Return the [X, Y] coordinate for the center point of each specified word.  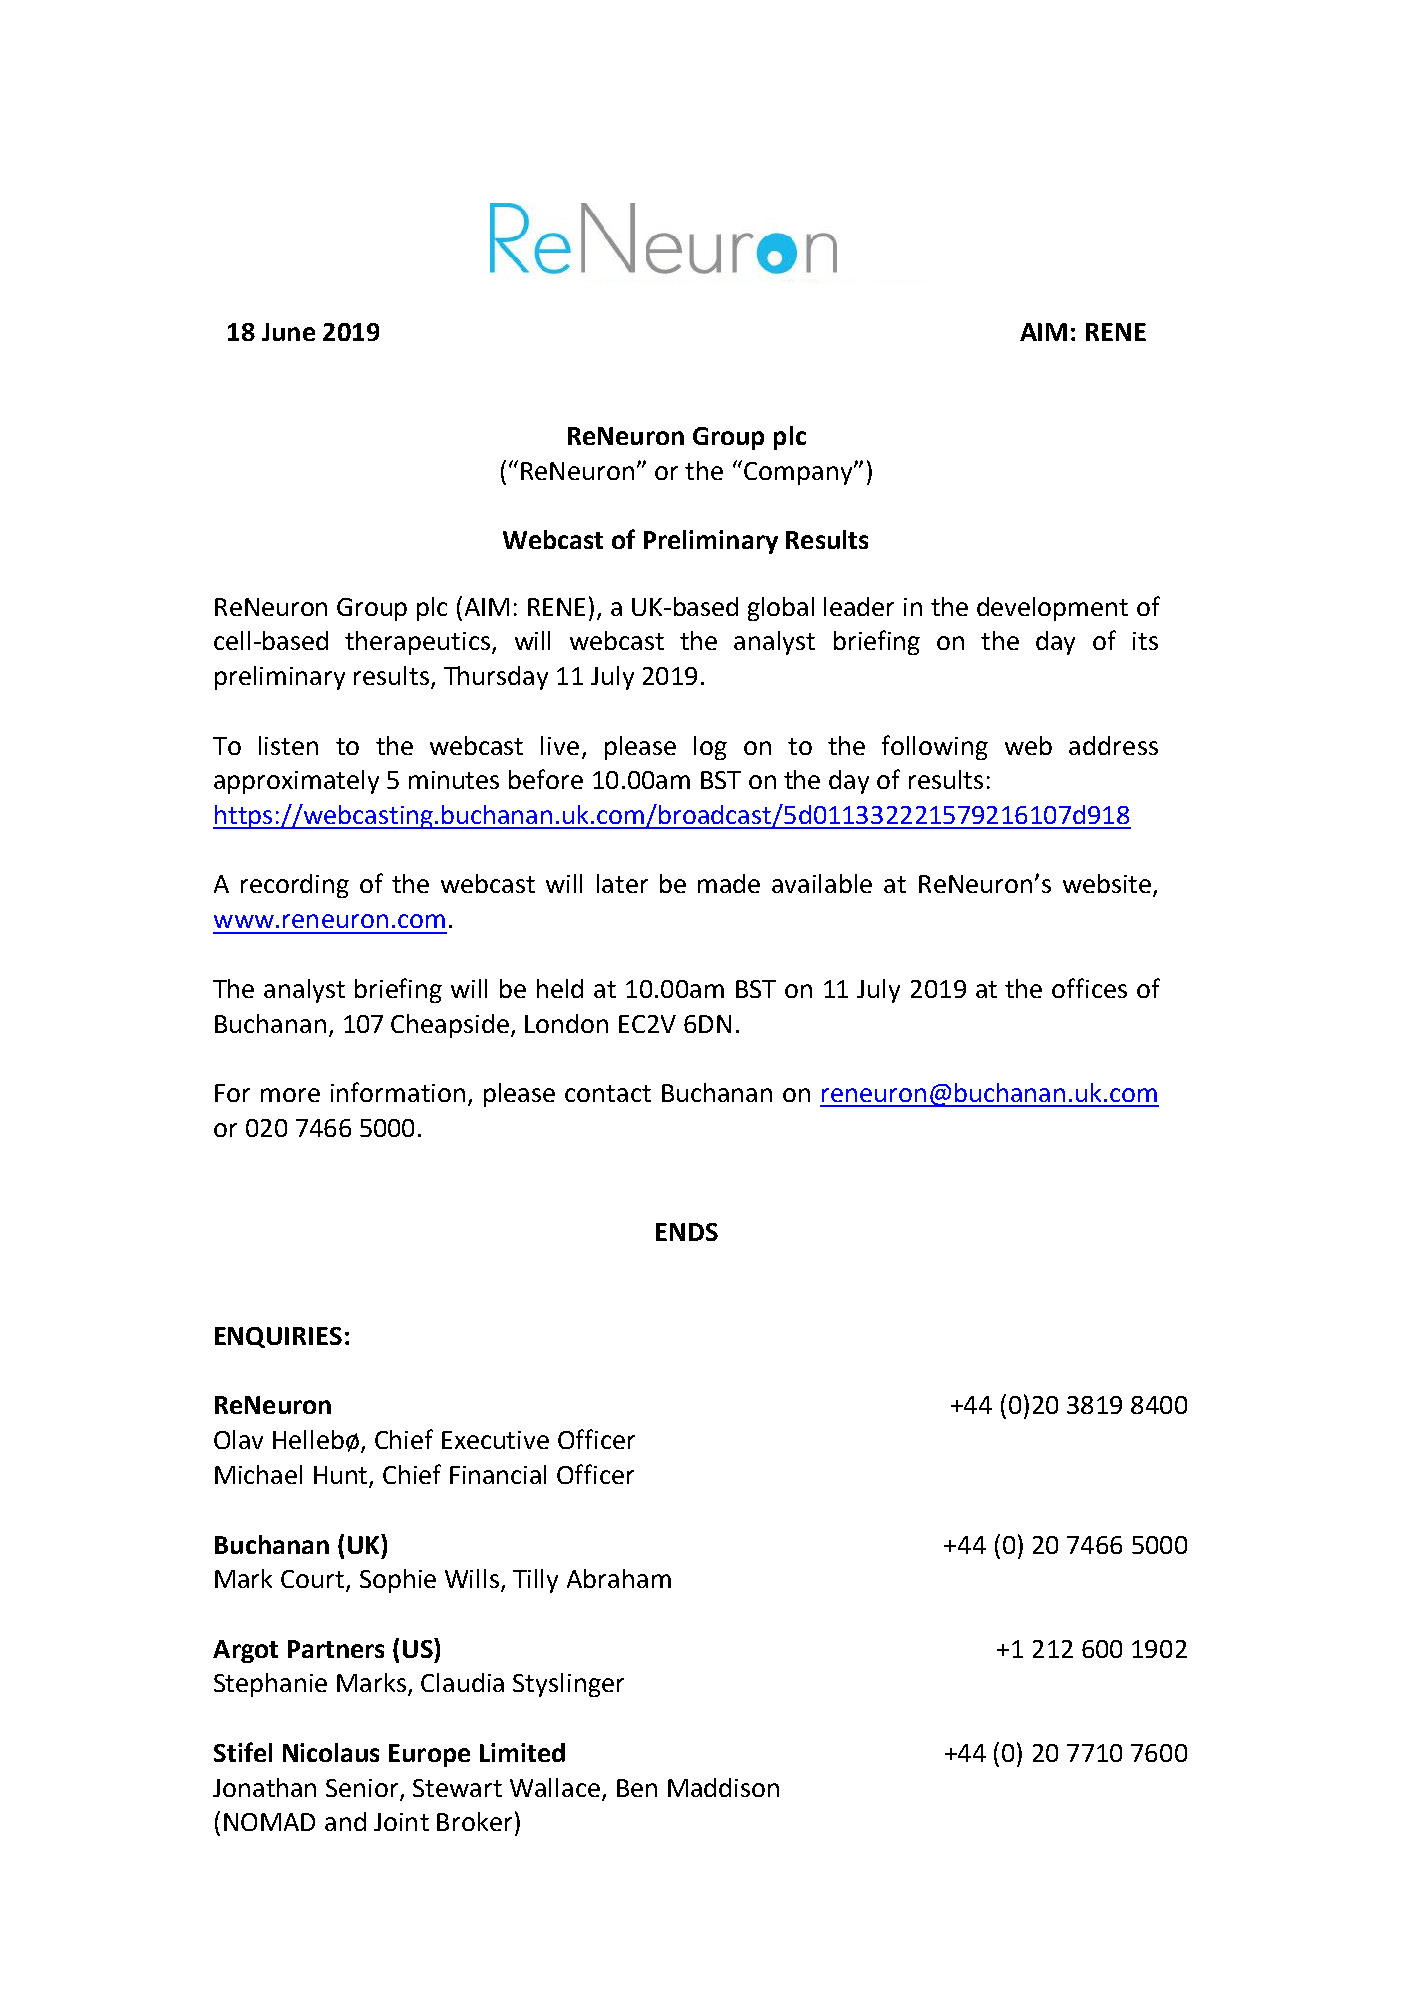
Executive [495, 1440]
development [1052, 609]
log [710, 748]
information [398, 1092]
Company [799, 473]
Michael [258, 1474]
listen [288, 745]
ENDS [687, 1232]
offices [1089, 988]
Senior [362, 1788]
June [288, 332]
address [1113, 745]
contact [608, 1093]
